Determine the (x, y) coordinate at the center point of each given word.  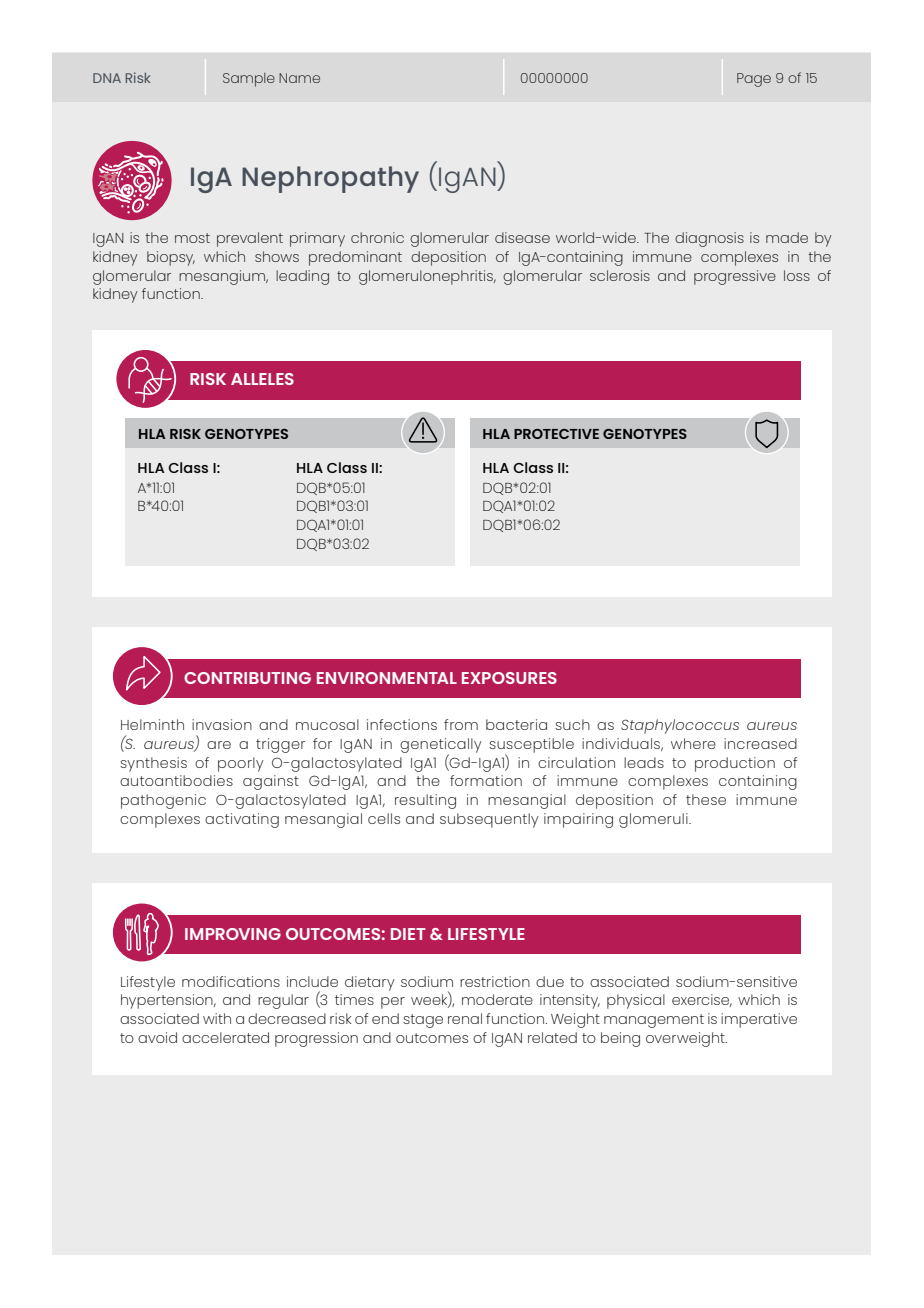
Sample (249, 80)
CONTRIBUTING (247, 678)
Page (754, 80)
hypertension (168, 1001)
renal (465, 1018)
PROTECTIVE (556, 434)
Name (299, 78)
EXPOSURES (509, 678)
